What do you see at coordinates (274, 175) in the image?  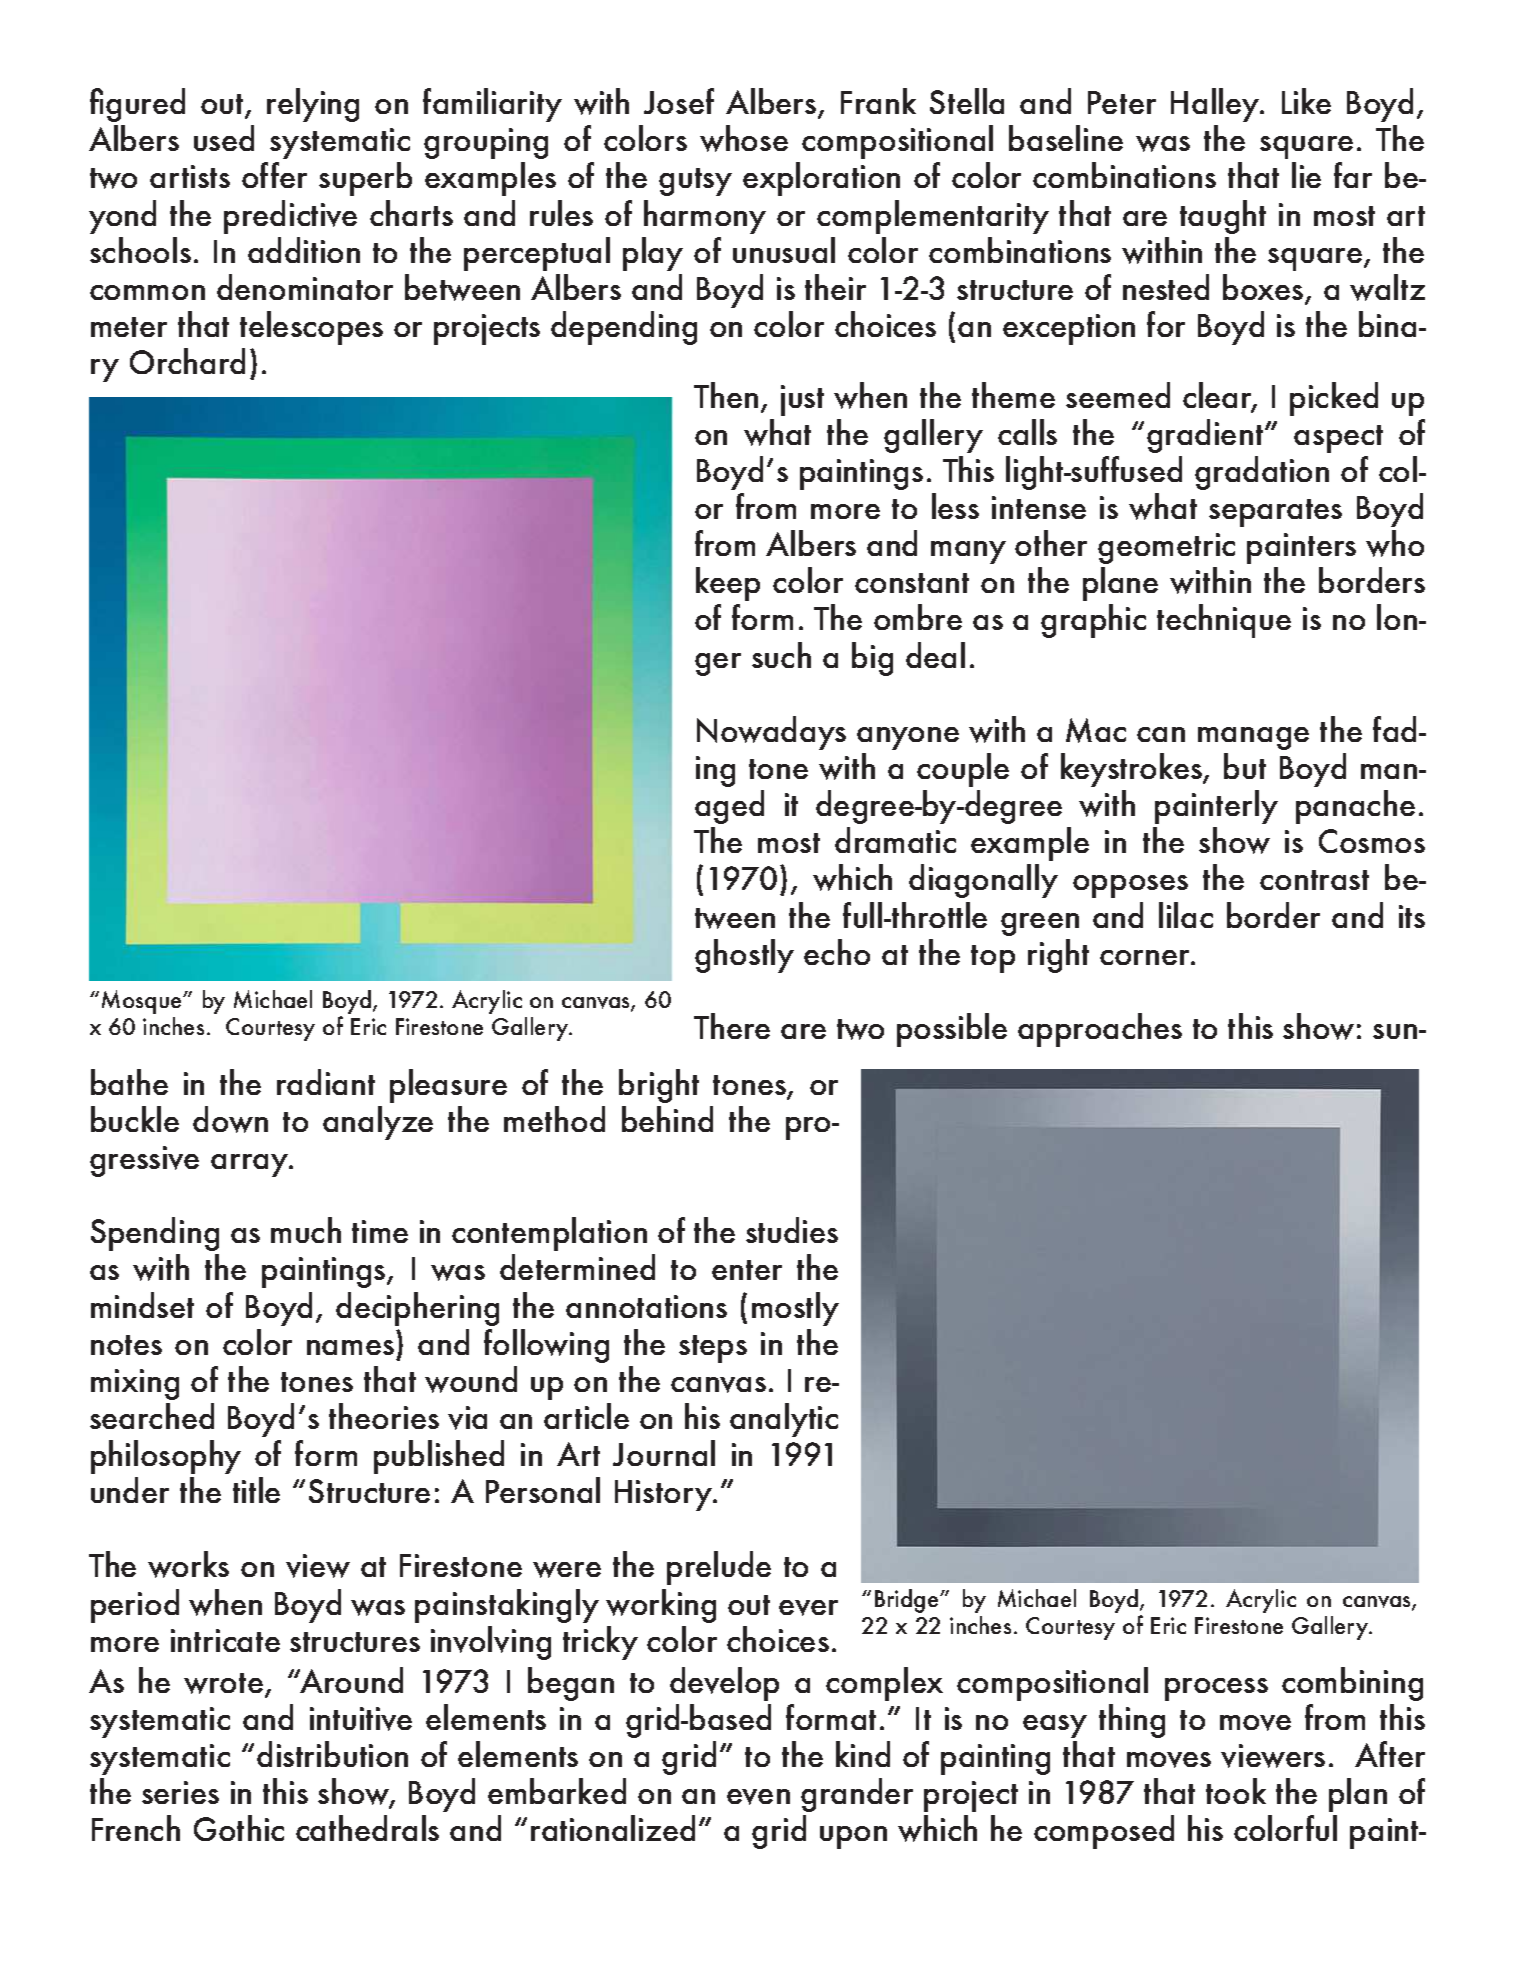 I see `offer` at bounding box center [274, 175].
